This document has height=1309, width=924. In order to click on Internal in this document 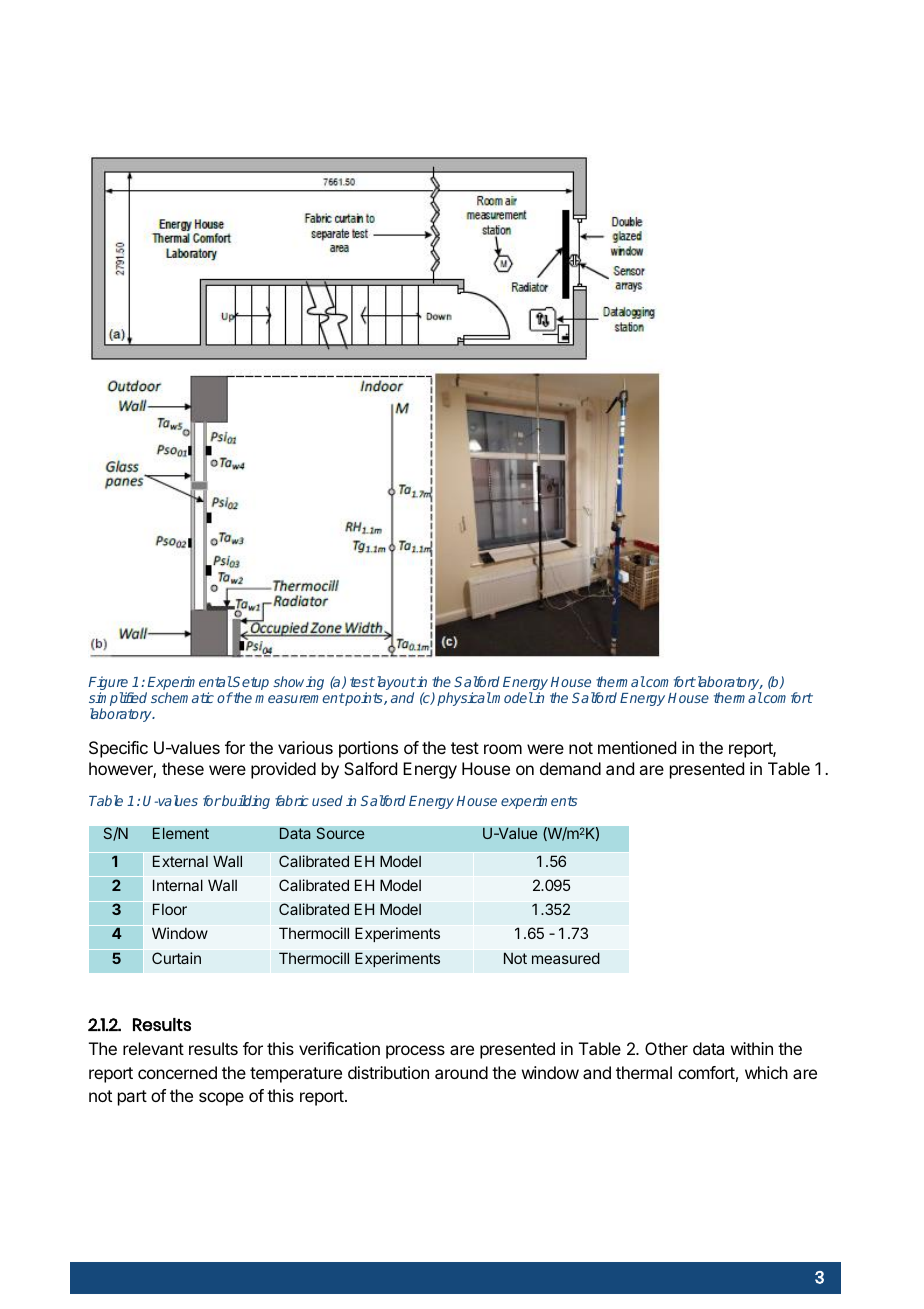, I will do `click(178, 885)`.
